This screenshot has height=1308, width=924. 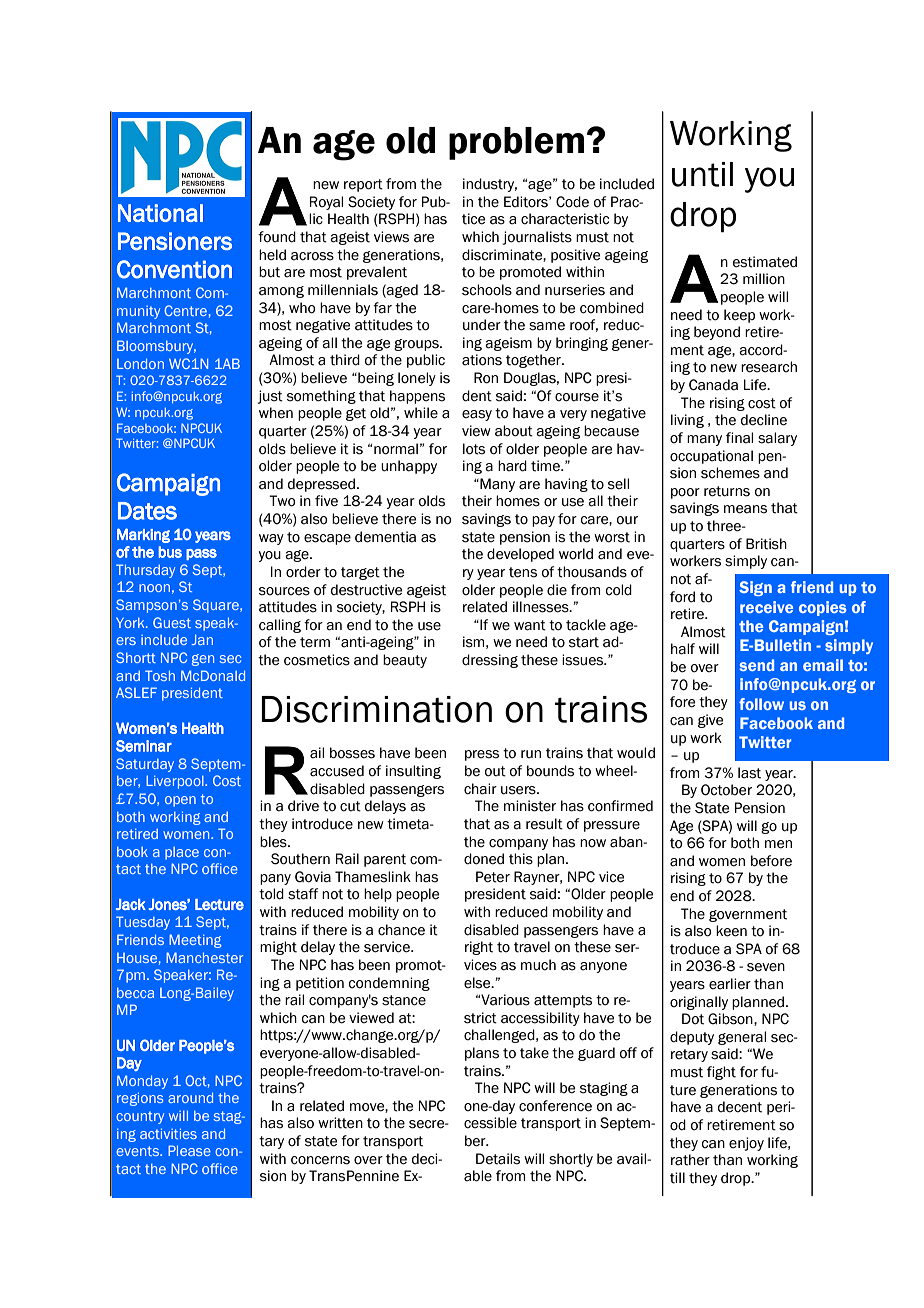 I want to click on want, so click(x=530, y=625).
